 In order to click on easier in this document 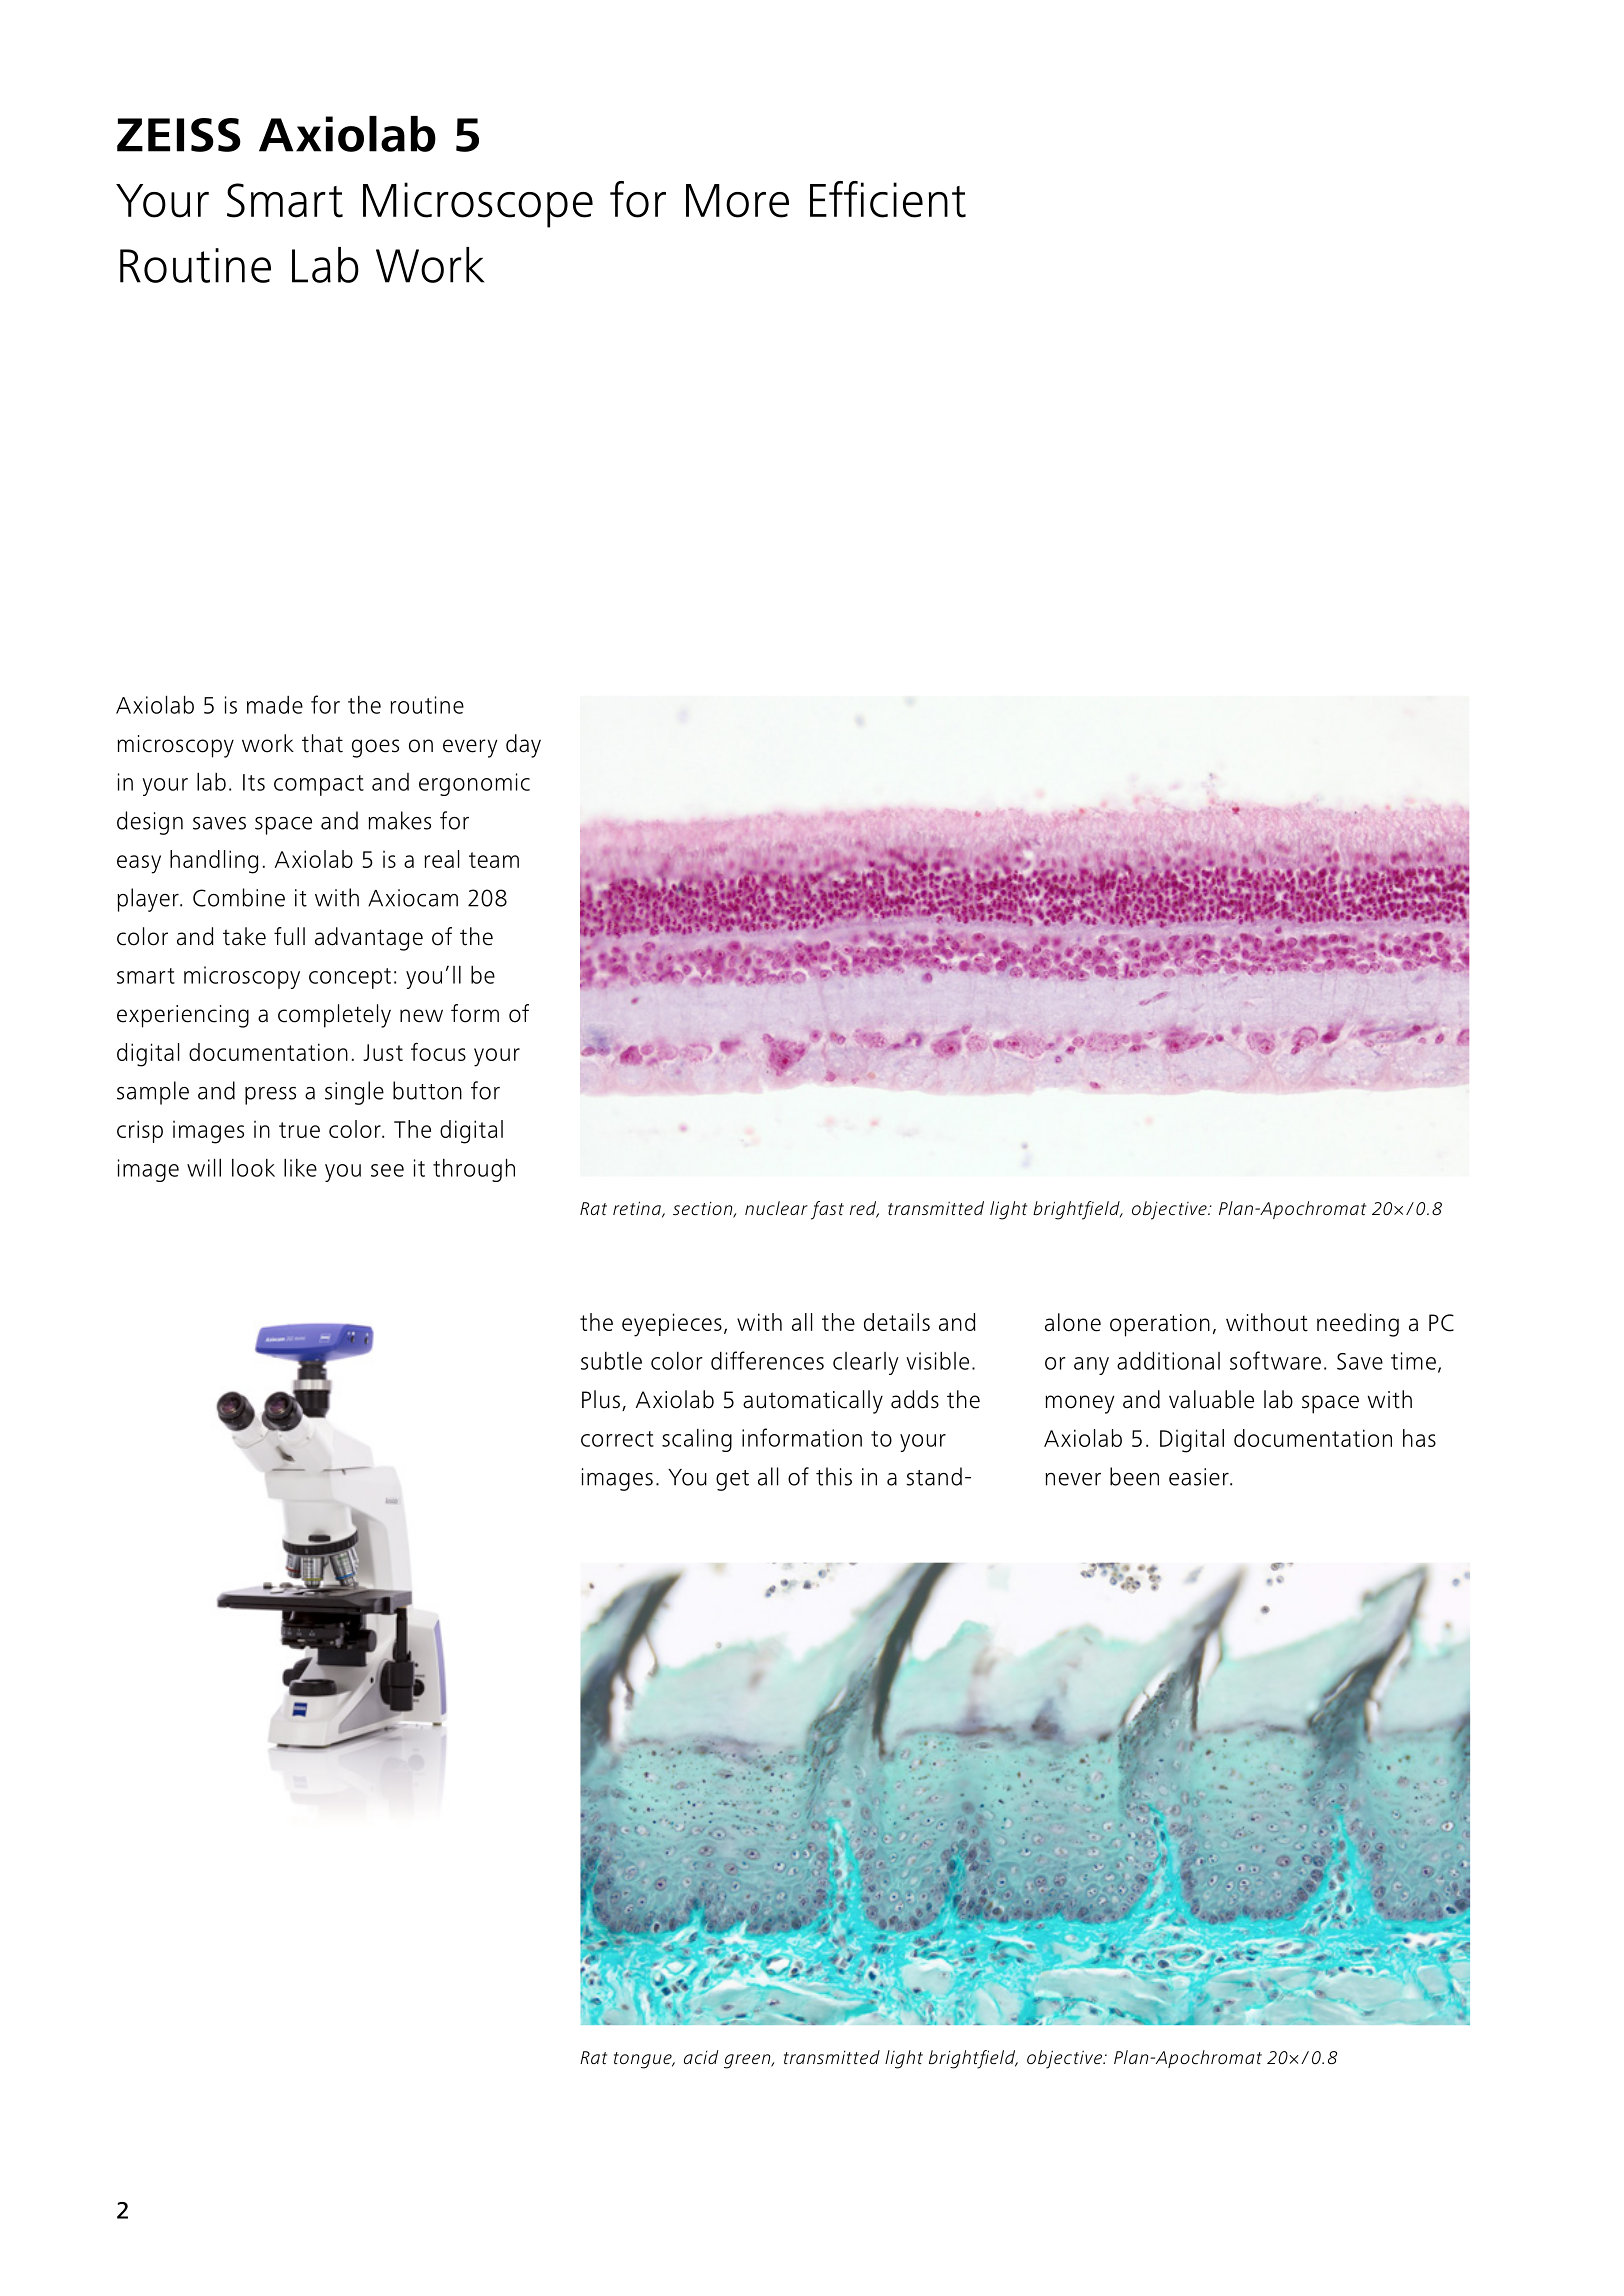, I will do `click(1200, 1477)`.
